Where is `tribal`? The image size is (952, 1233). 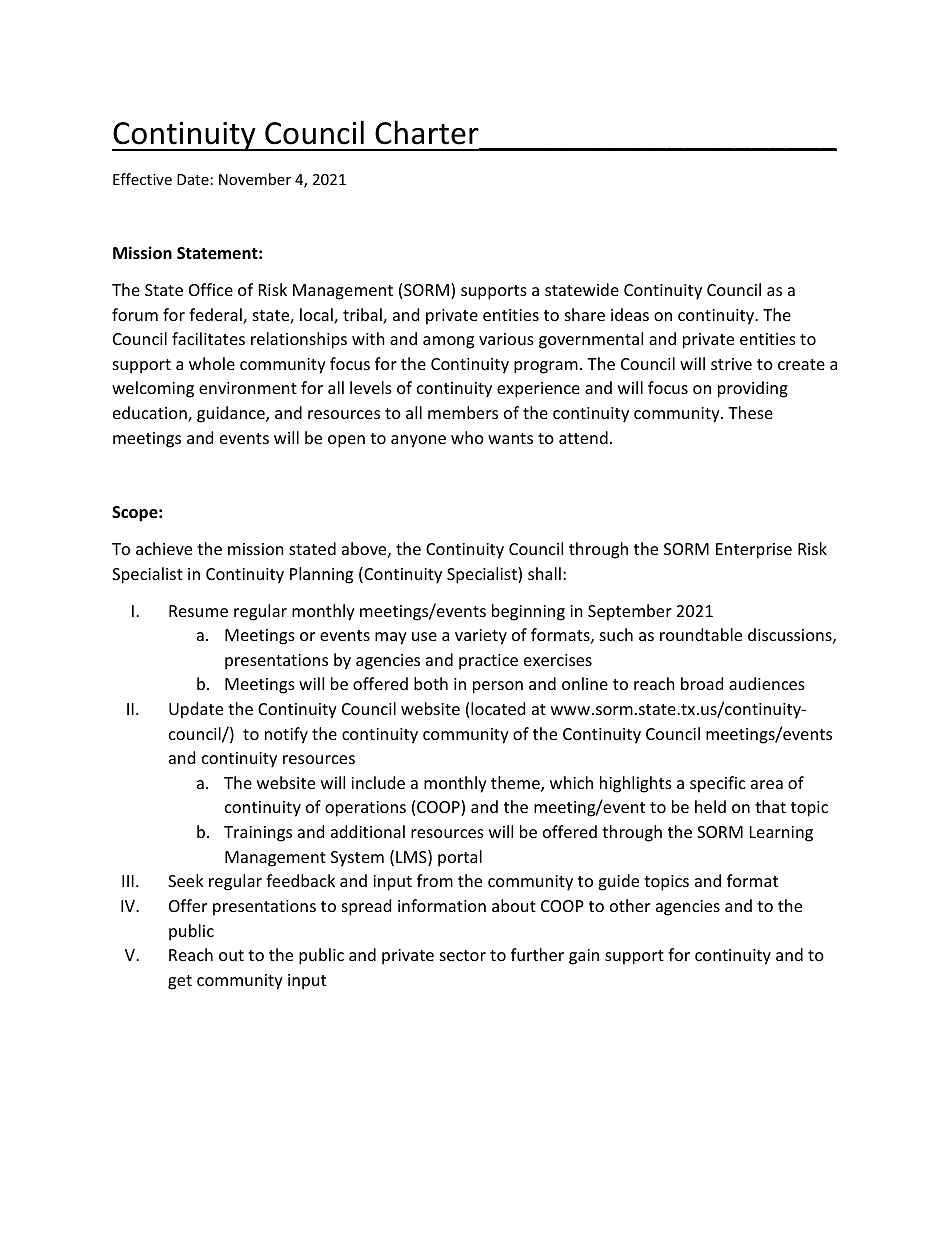
tribal is located at coordinates (363, 316).
